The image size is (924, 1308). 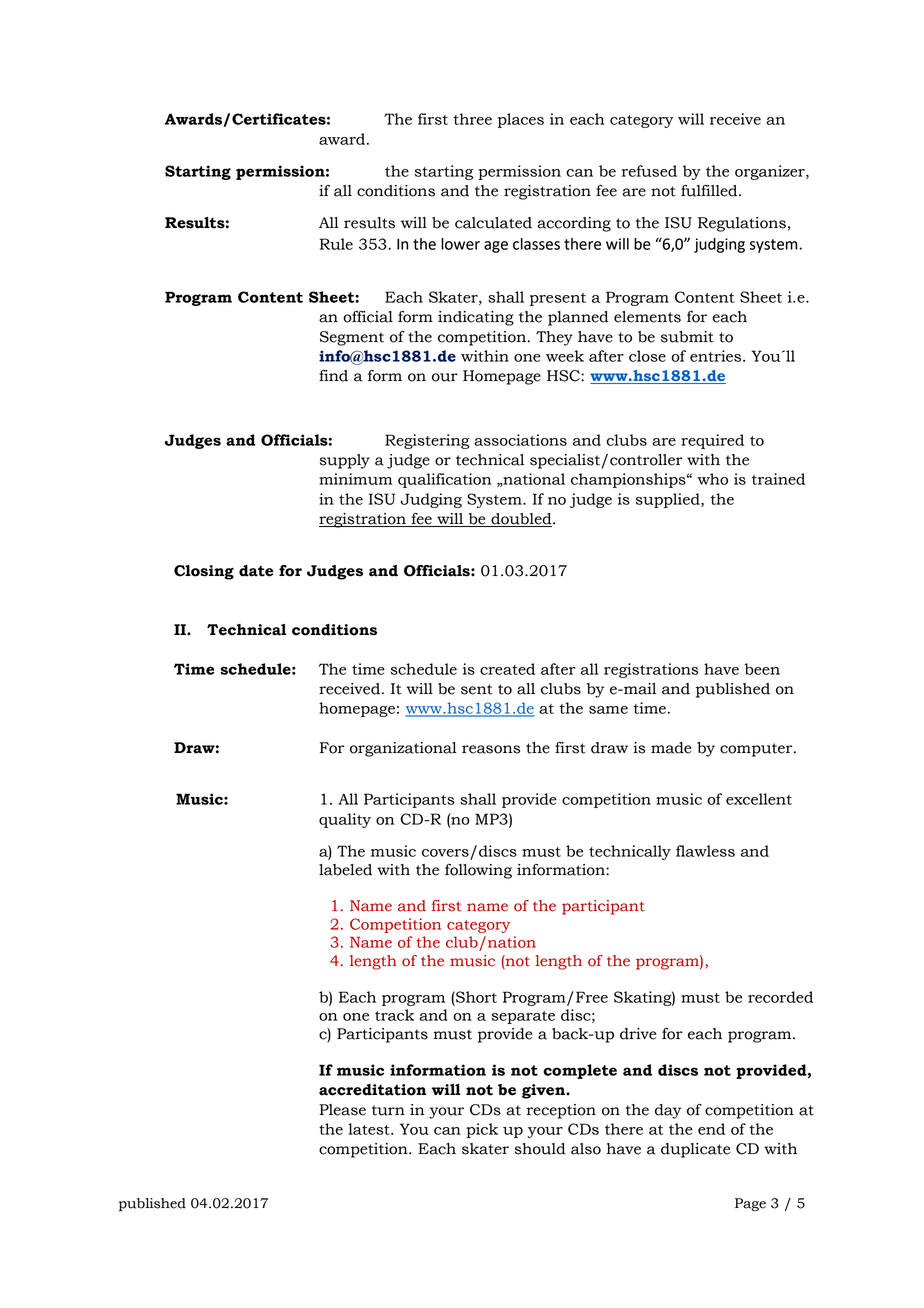 What do you see at coordinates (710, 191) in the page?
I see `fulfilled` at bounding box center [710, 191].
